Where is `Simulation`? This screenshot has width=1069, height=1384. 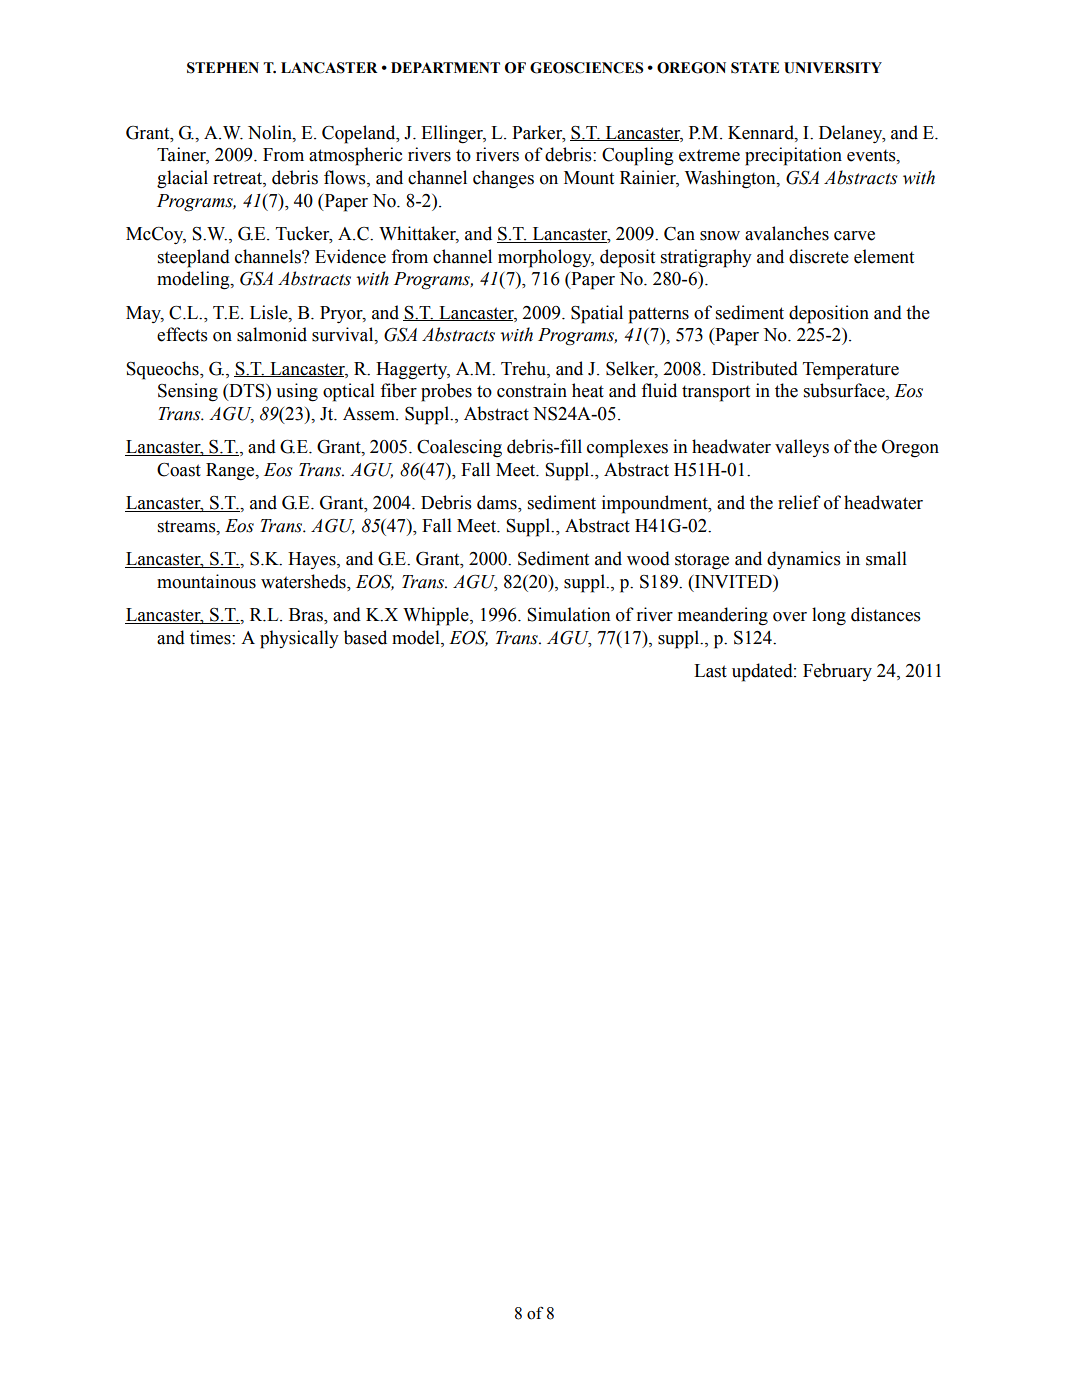 Simulation is located at coordinates (568, 614).
